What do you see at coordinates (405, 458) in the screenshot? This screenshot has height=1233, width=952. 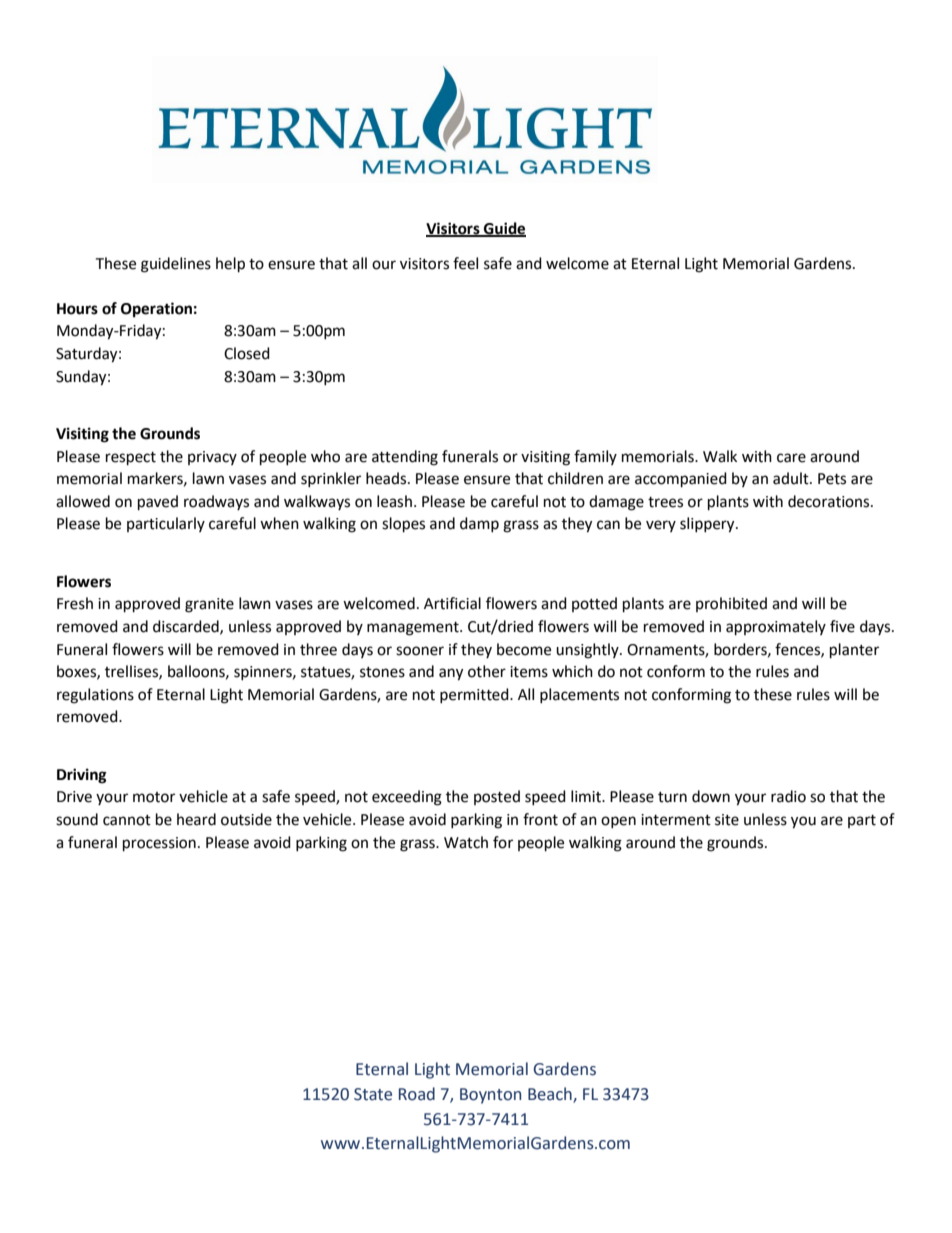 I see `attending` at bounding box center [405, 458].
